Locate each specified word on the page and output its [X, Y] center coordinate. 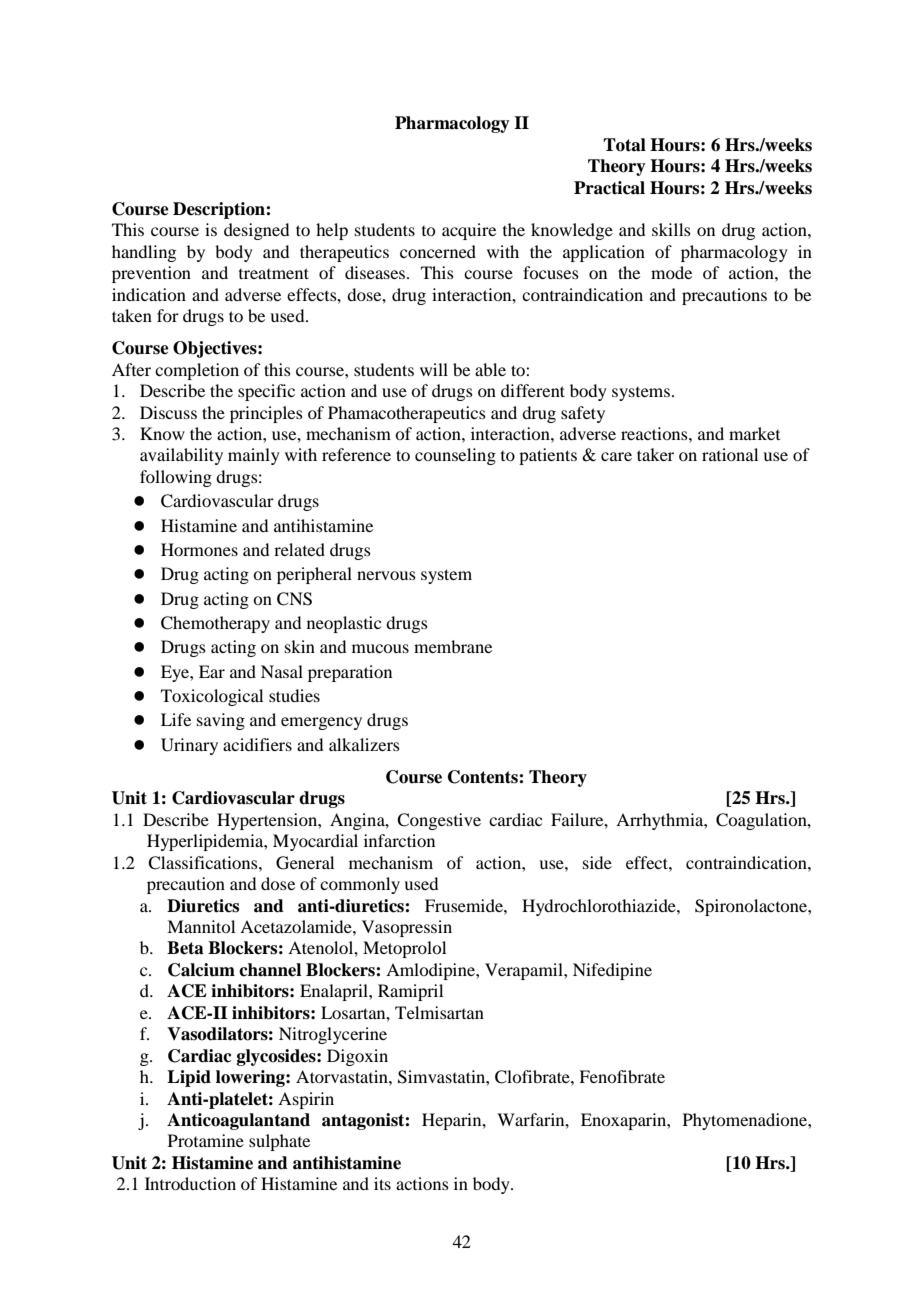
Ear [212, 671]
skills [671, 229]
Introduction [190, 1183]
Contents [484, 777]
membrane [453, 646]
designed [256, 231]
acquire [469, 231]
